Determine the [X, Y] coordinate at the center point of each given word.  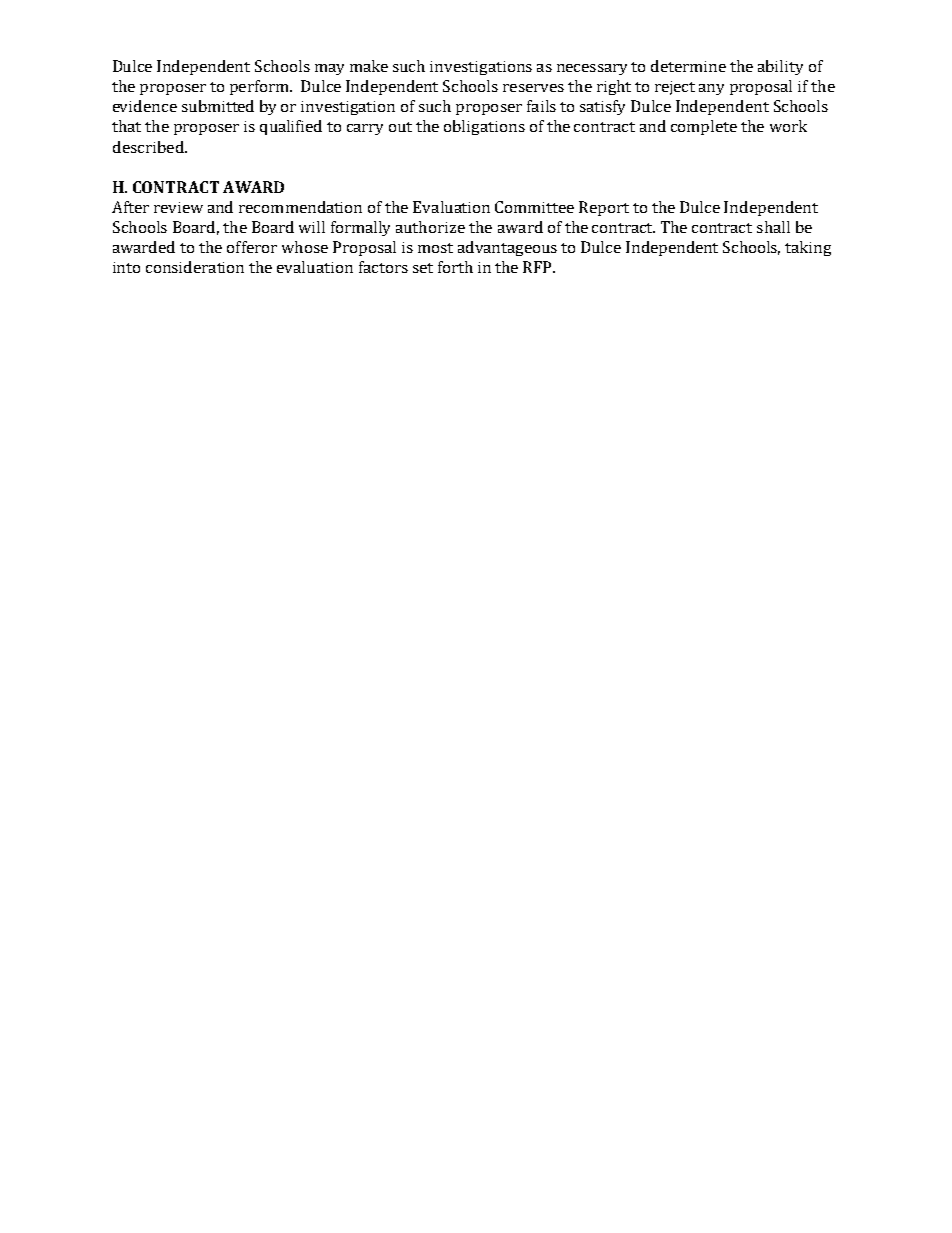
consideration [195, 267]
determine [688, 66]
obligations [484, 127]
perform [260, 87]
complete [704, 127]
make [369, 66]
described [149, 147]
